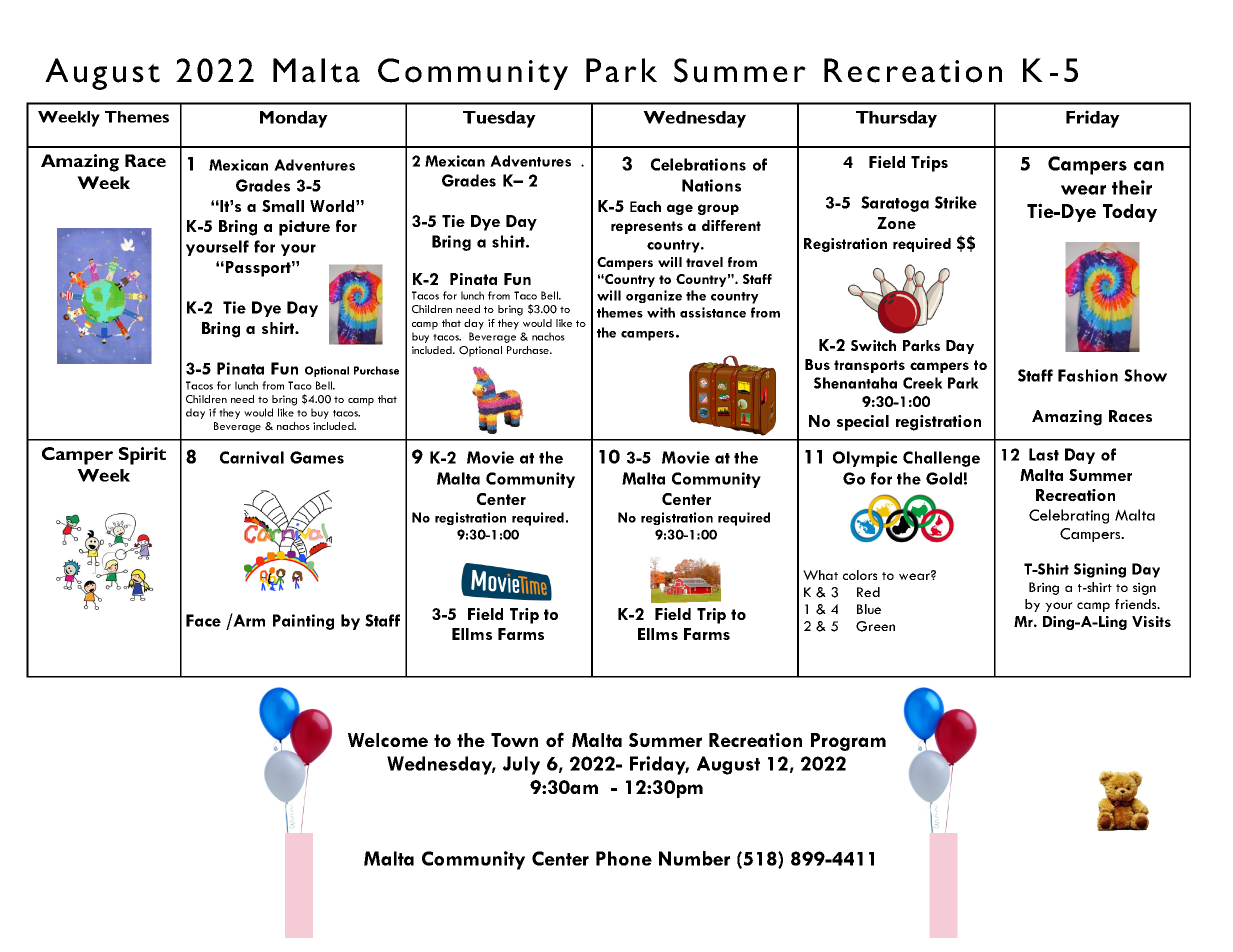 The image size is (1233, 952). What do you see at coordinates (896, 119) in the page?
I see `Thursday` at bounding box center [896, 119].
